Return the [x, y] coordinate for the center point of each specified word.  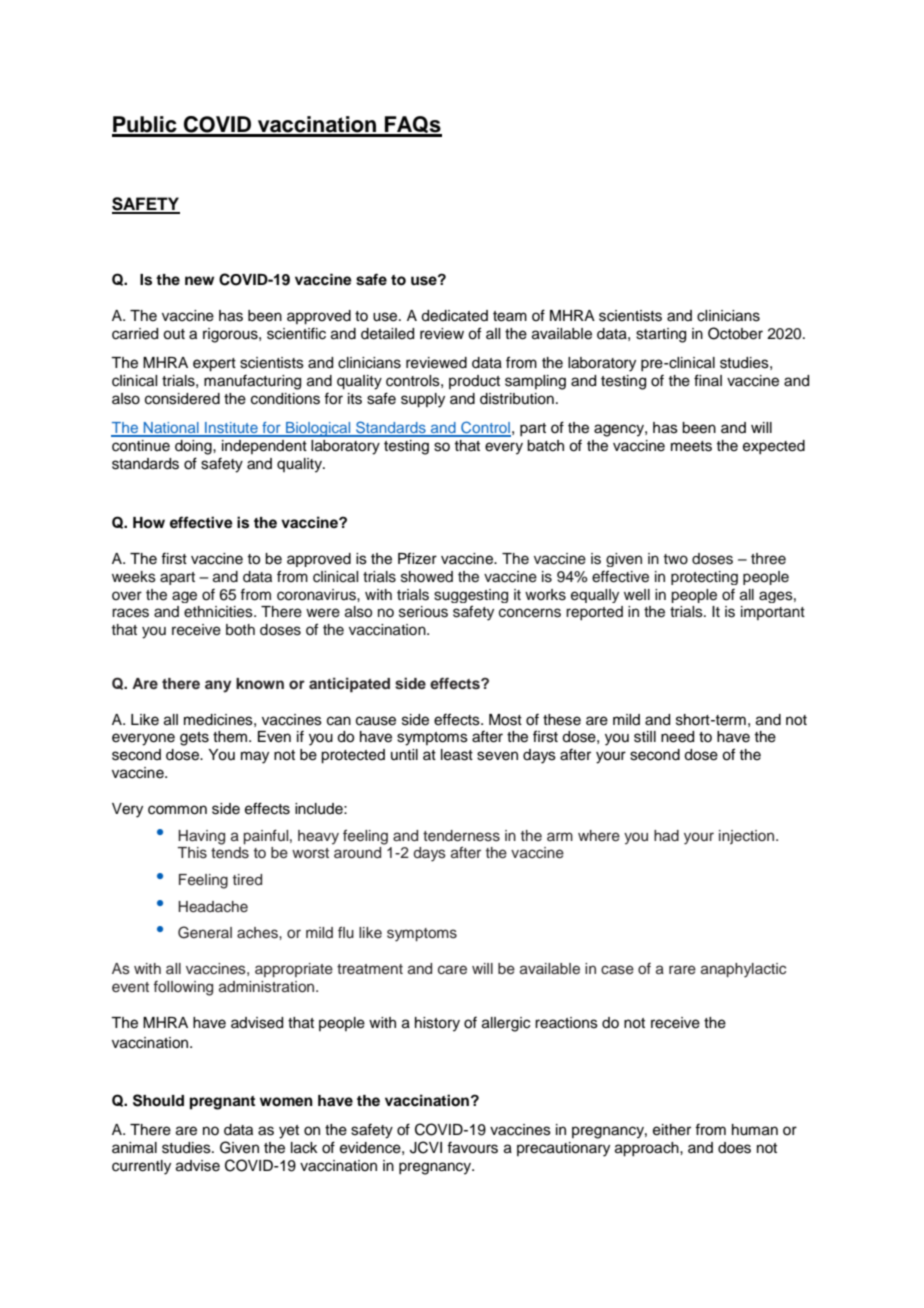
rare [682, 970]
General [205, 932]
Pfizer [417, 558]
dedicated [454, 316]
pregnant [222, 1103]
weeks [134, 577]
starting [661, 335]
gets [194, 739]
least [457, 755]
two [676, 559]
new [199, 280]
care [452, 970]
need [677, 737]
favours [472, 1147]
